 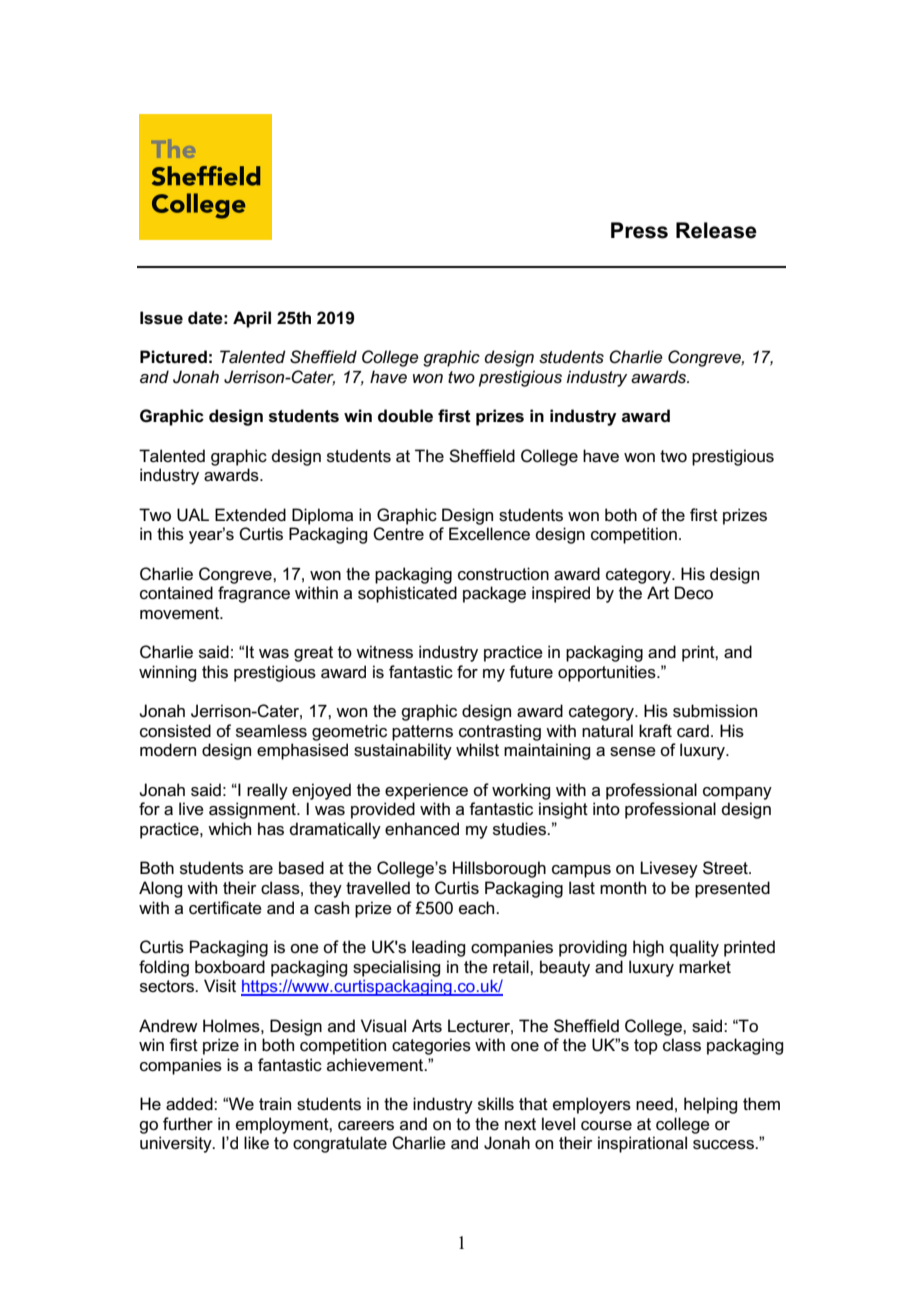 I want to click on like, so click(x=256, y=1142).
